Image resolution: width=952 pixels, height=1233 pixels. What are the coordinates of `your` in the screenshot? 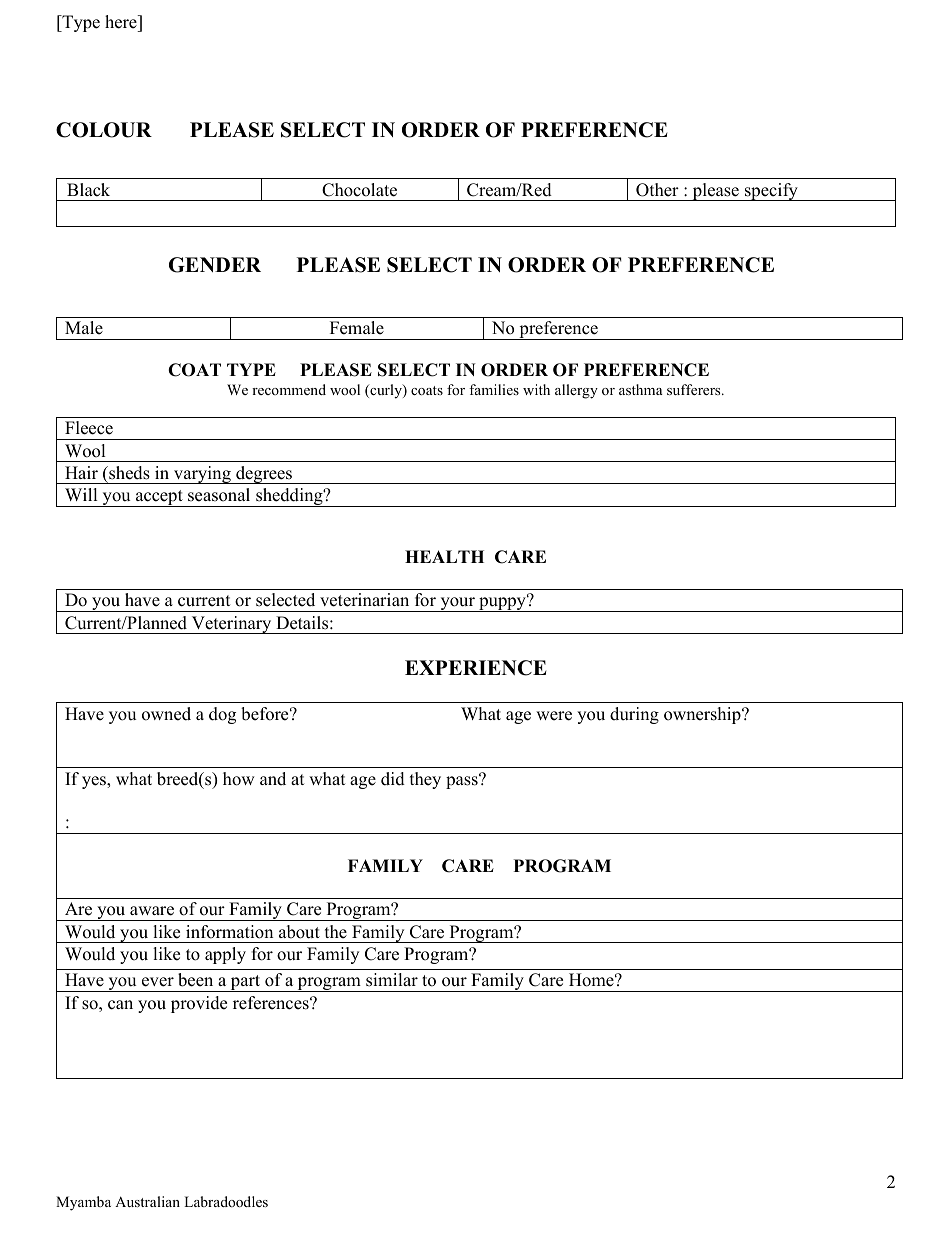 It's located at (457, 604).
